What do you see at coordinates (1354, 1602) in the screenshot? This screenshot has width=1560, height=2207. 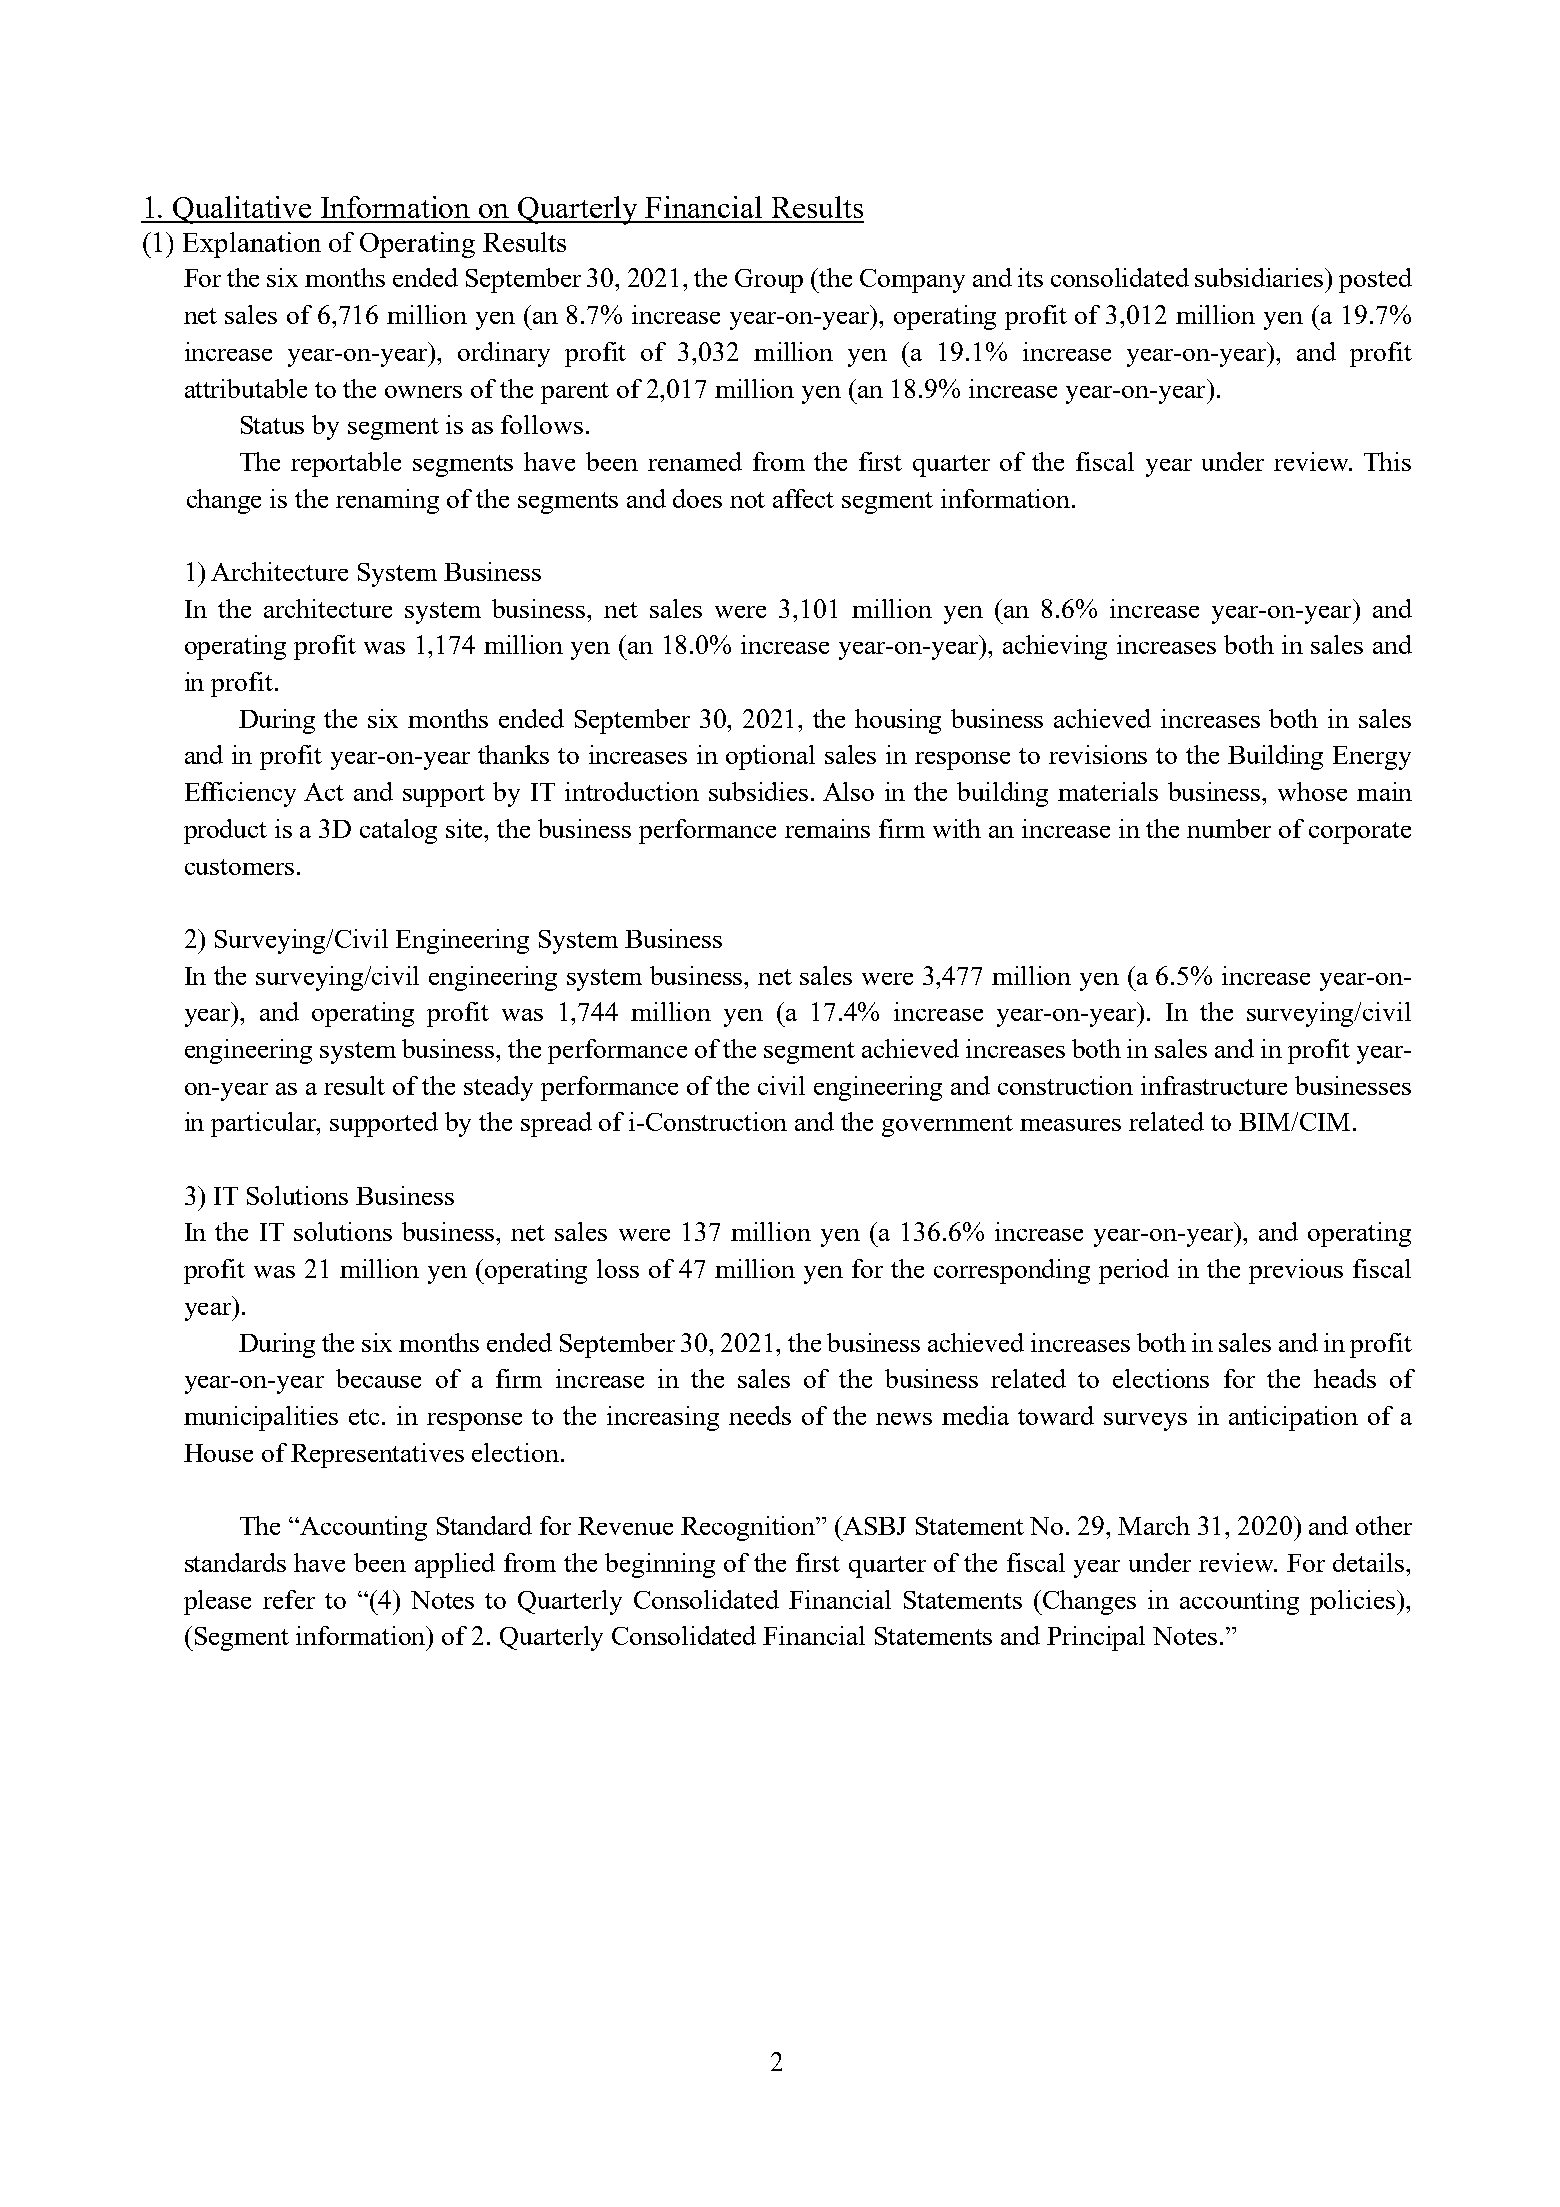 I see `policies` at bounding box center [1354, 1602].
